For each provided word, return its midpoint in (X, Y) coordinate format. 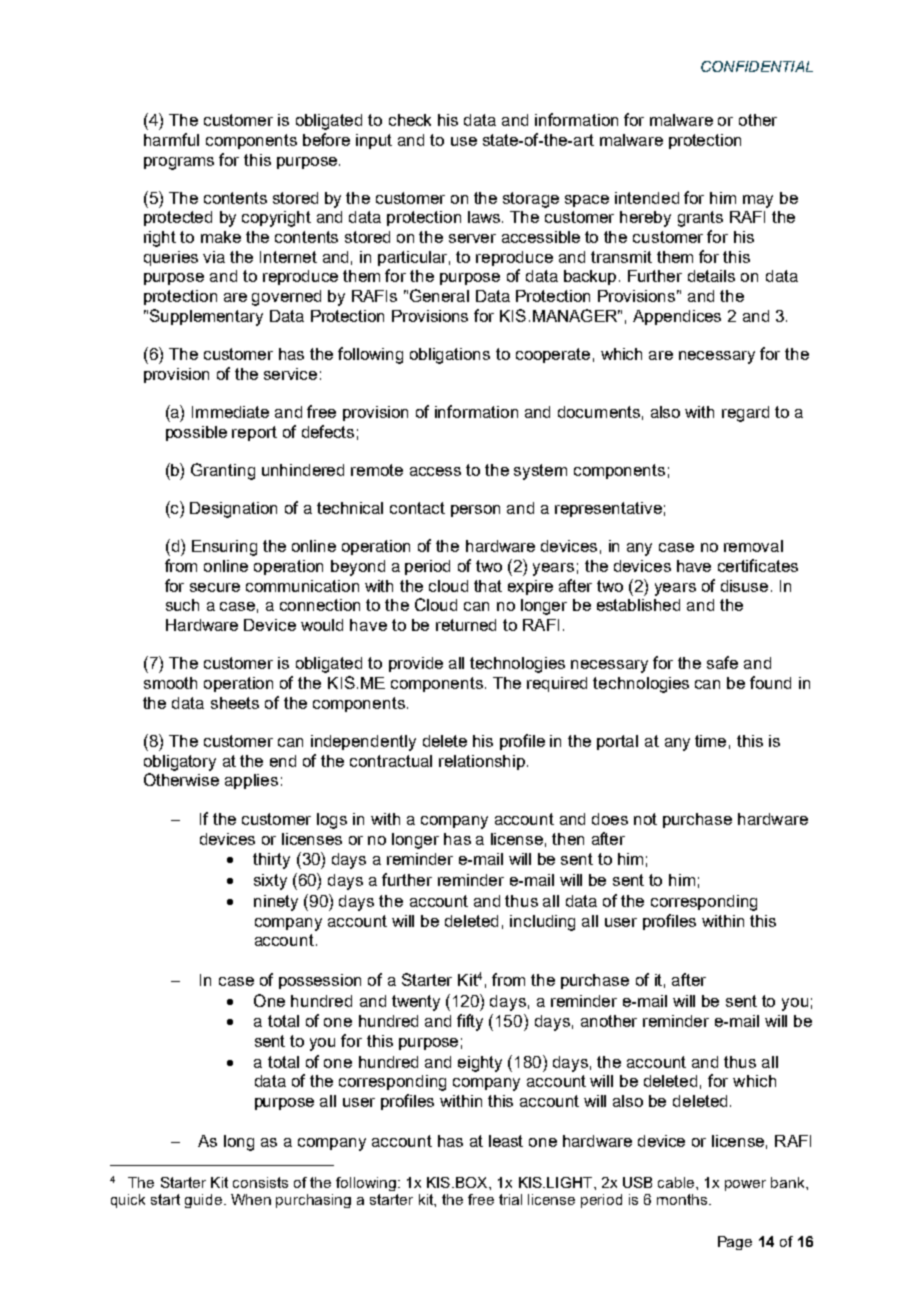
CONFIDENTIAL (757, 66)
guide (205, 1201)
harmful (171, 139)
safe (722, 662)
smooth (170, 683)
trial (510, 1199)
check (410, 120)
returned (466, 625)
